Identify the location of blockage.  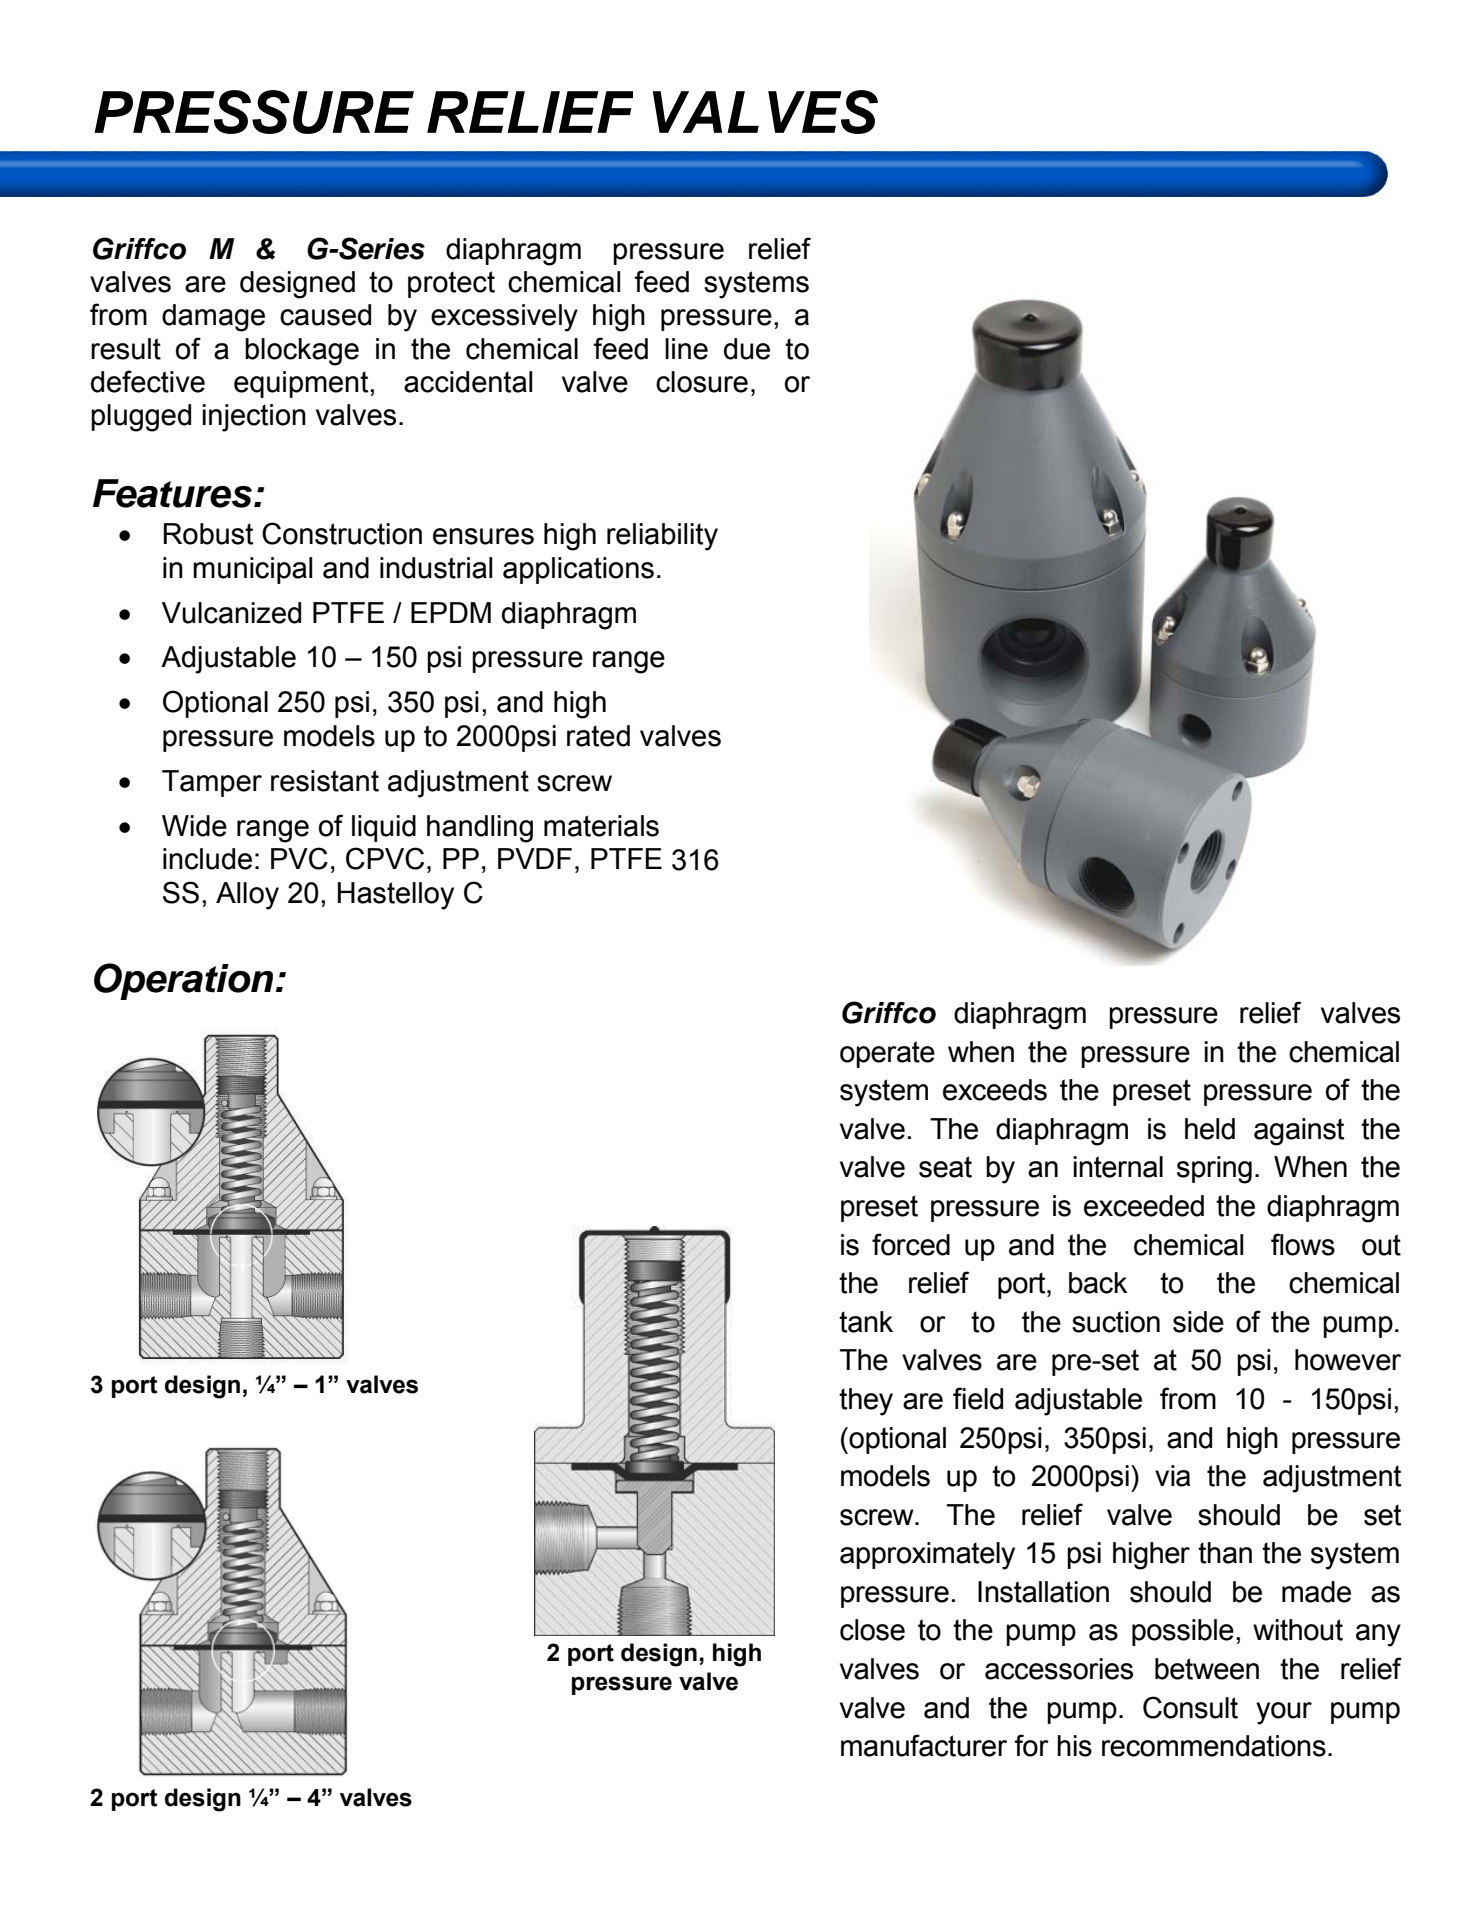
(302, 352).
